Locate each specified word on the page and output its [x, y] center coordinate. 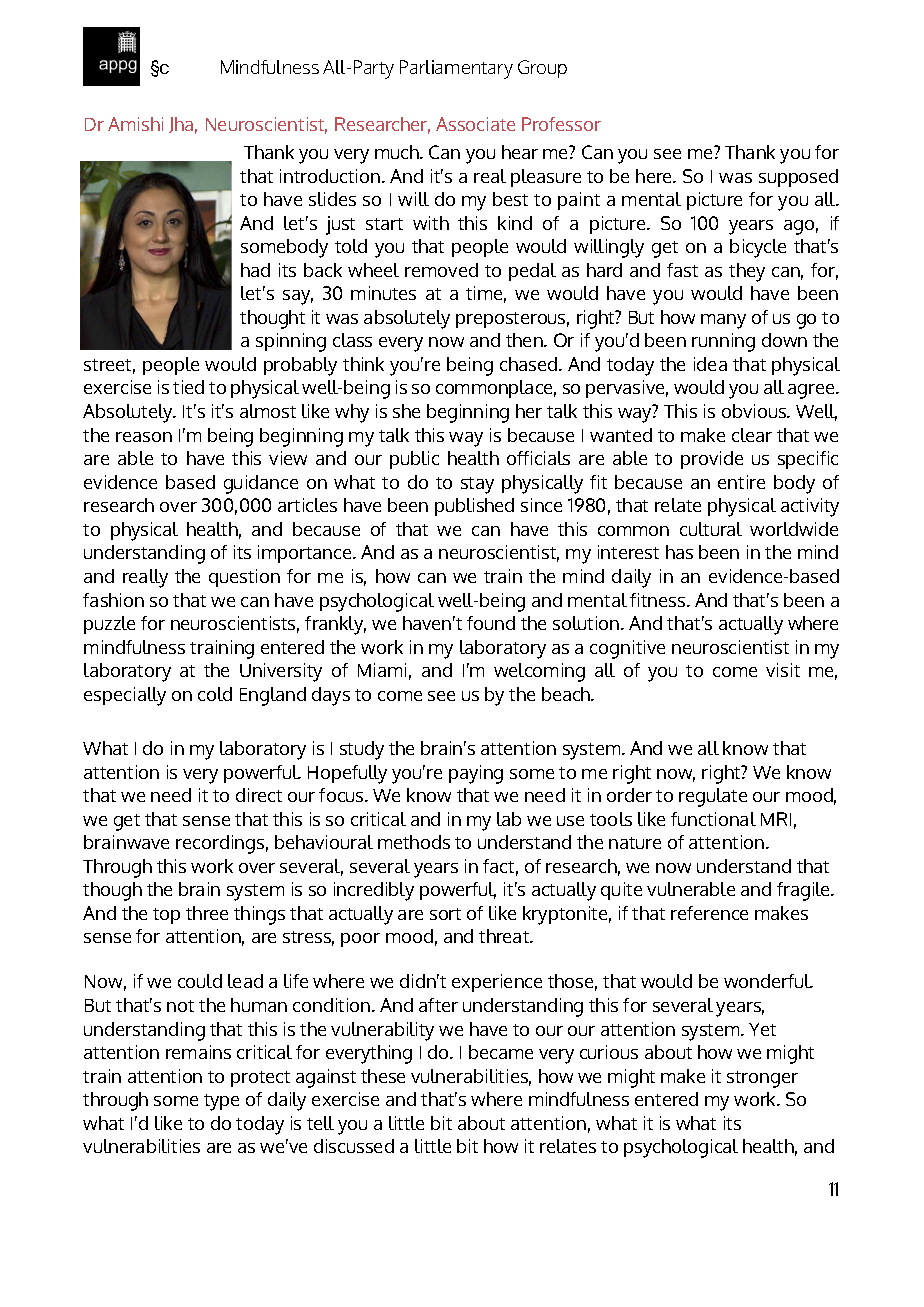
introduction [330, 176]
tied [188, 387]
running [723, 342]
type [221, 1102]
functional [713, 819]
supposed [798, 178]
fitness [659, 600]
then [525, 340]
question [244, 578]
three [207, 913]
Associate [475, 124]
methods [414, 842]
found [491, 623]
